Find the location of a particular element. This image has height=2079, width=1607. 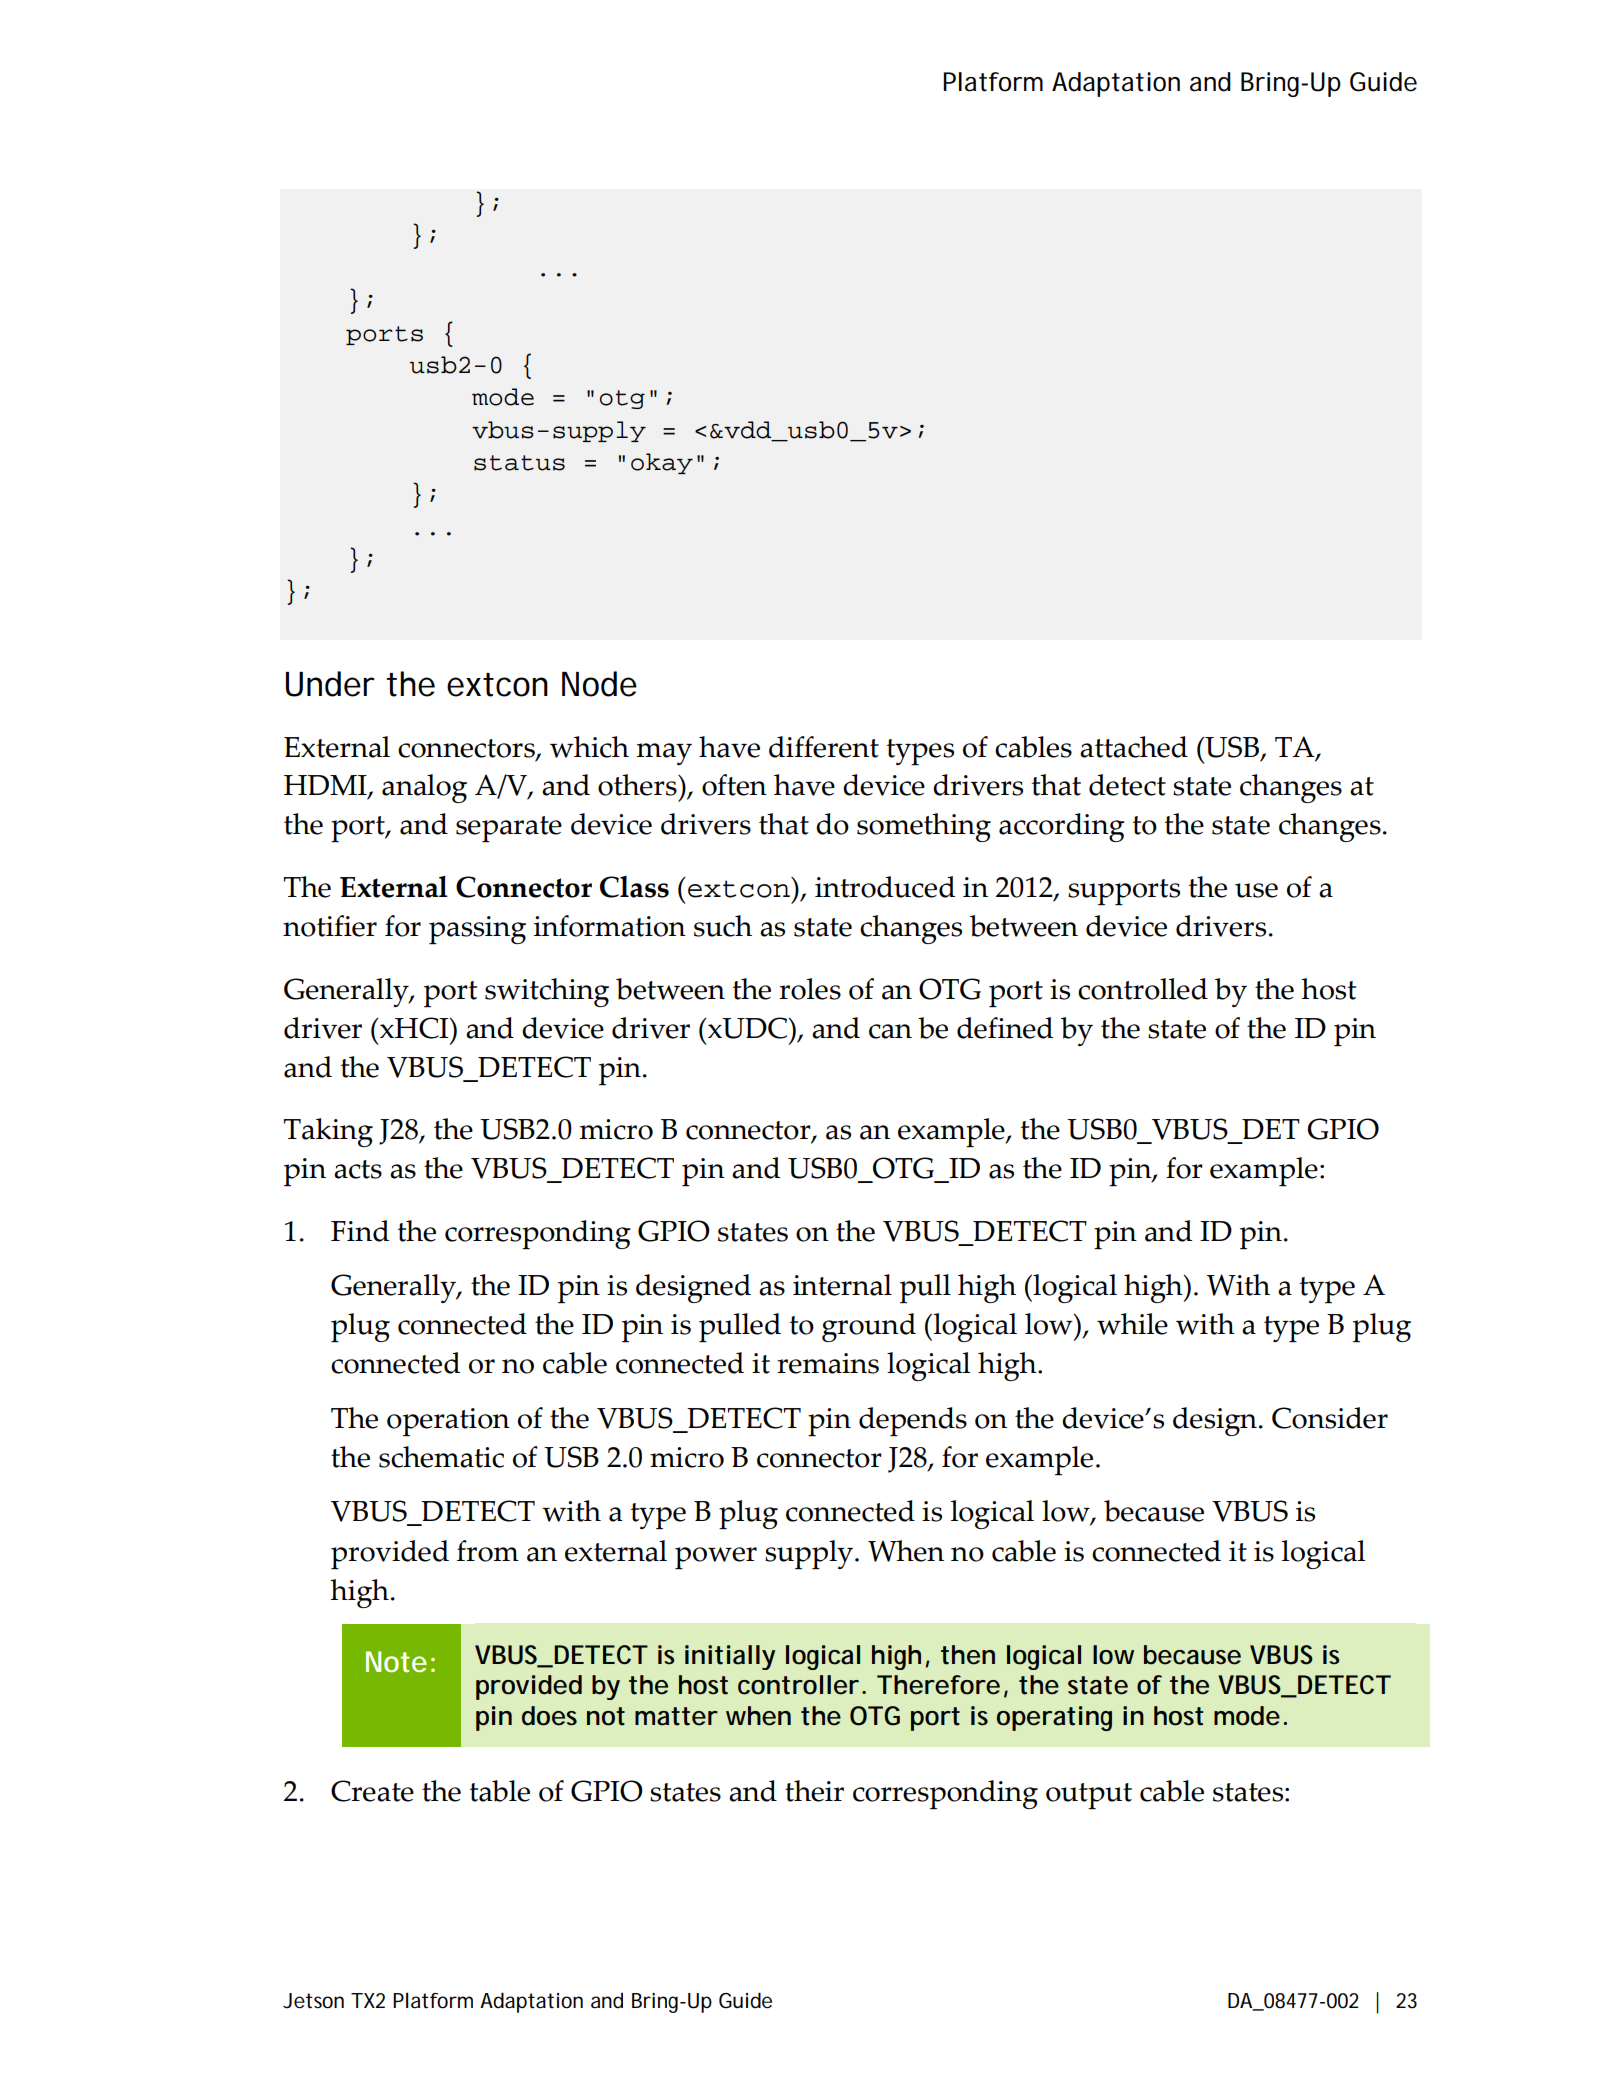

while is located at coordinates (1132, 1324).
